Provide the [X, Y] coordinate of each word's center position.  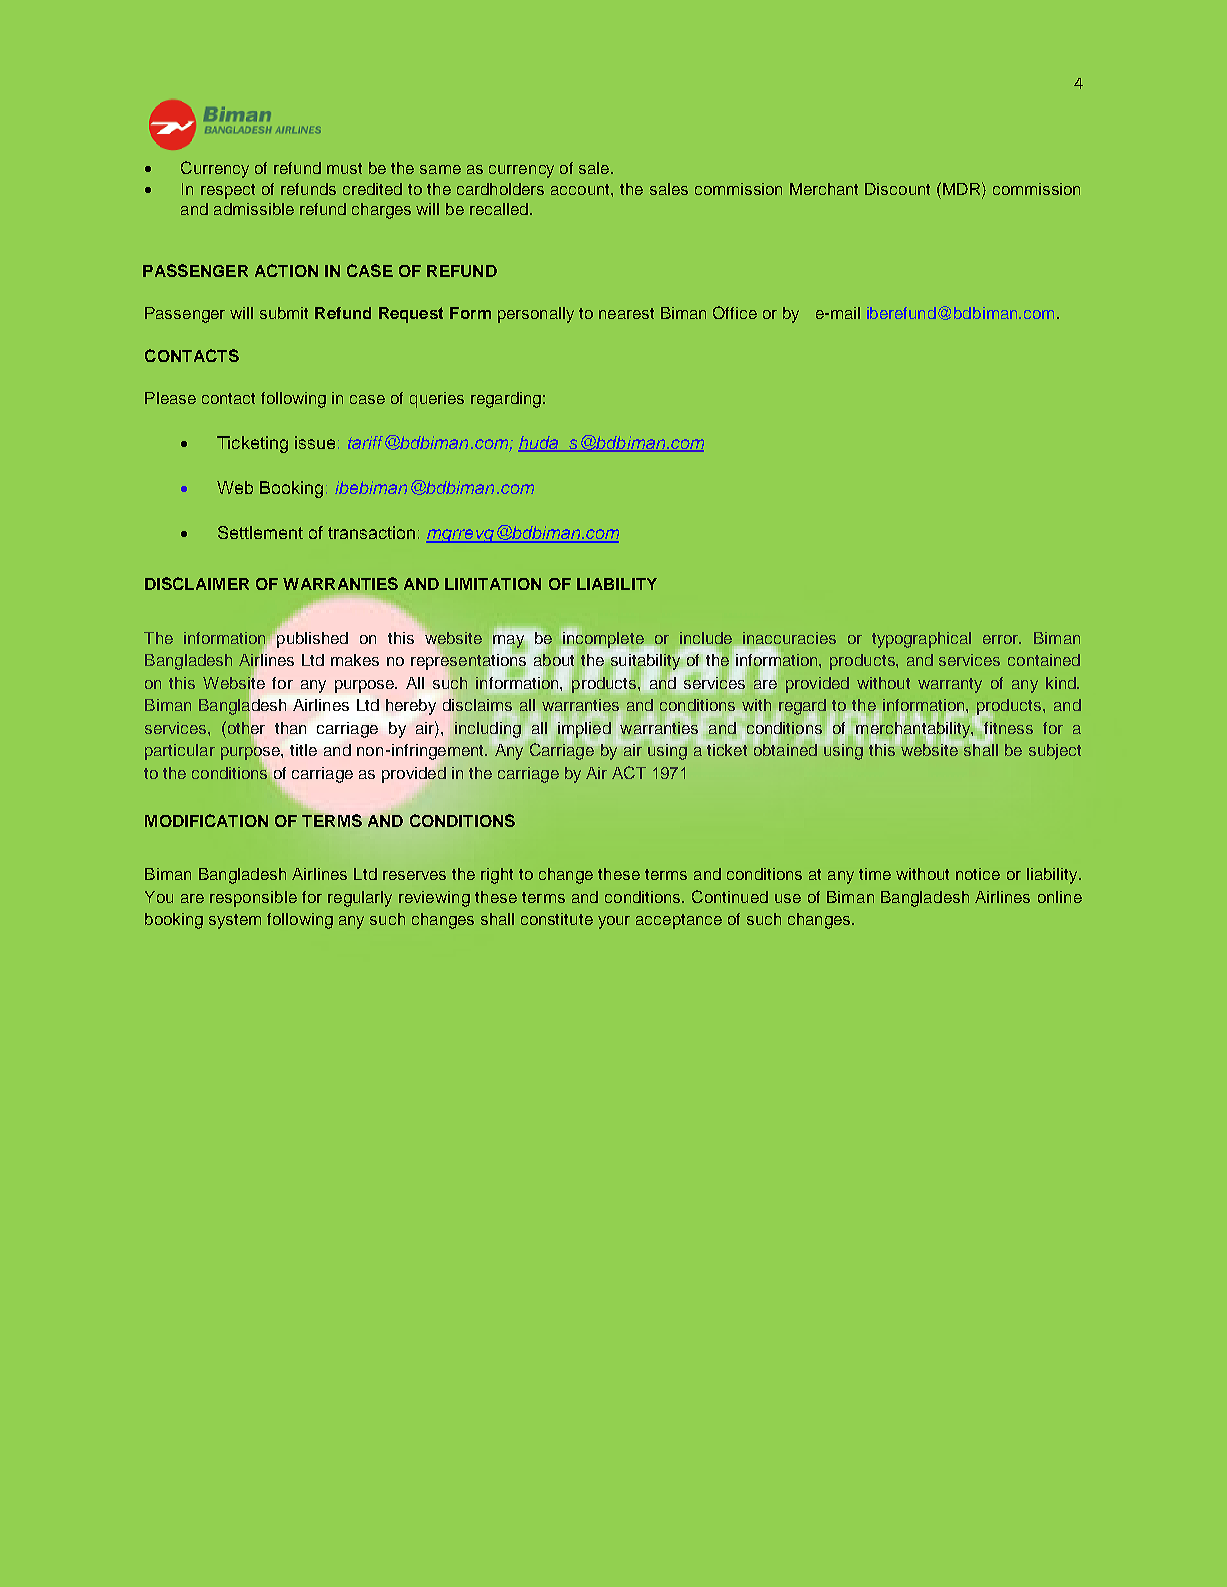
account [581, 189]
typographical [921, 640]
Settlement [260, 532]
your [614, 922]
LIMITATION [493, 584]
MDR [963, 188]
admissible [254, 209]
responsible [253, 899]
